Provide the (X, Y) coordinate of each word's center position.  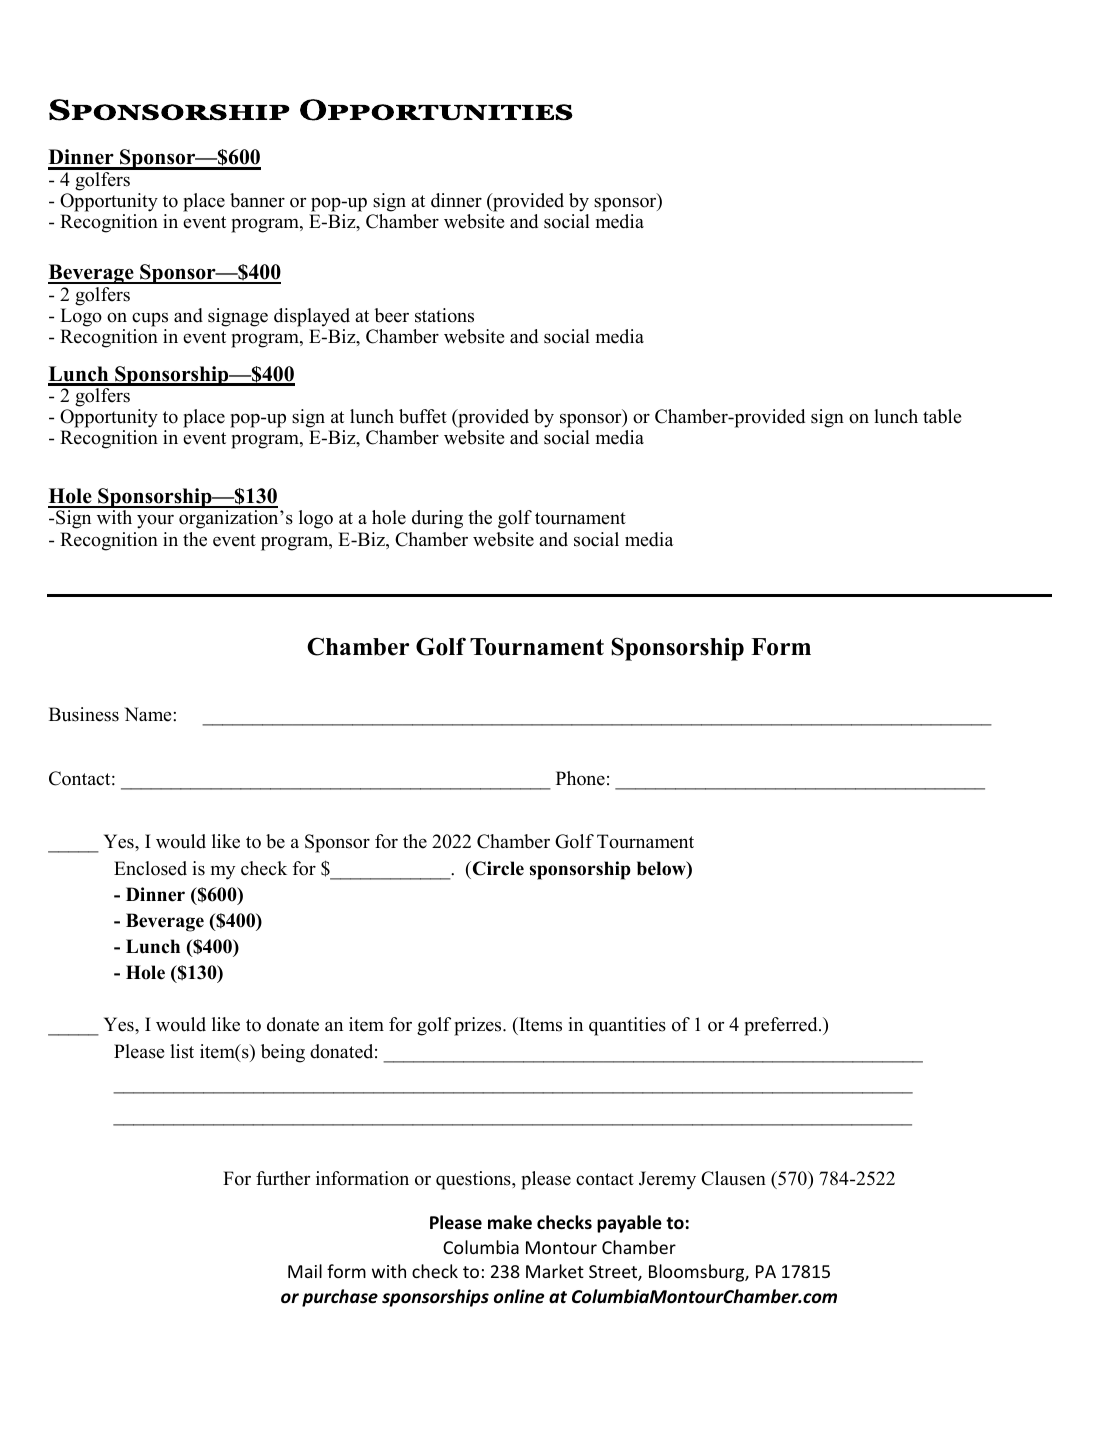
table (942, 416)
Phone (580, 778)
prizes (479, 1026)
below (662, 869)
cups (150, 320)
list (182, 1051)
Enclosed (150, 868)
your (155, 522)
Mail (305, 1271)
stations (444, 315)
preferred (782, 1026)
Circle (497, 868)
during (437, 519)
